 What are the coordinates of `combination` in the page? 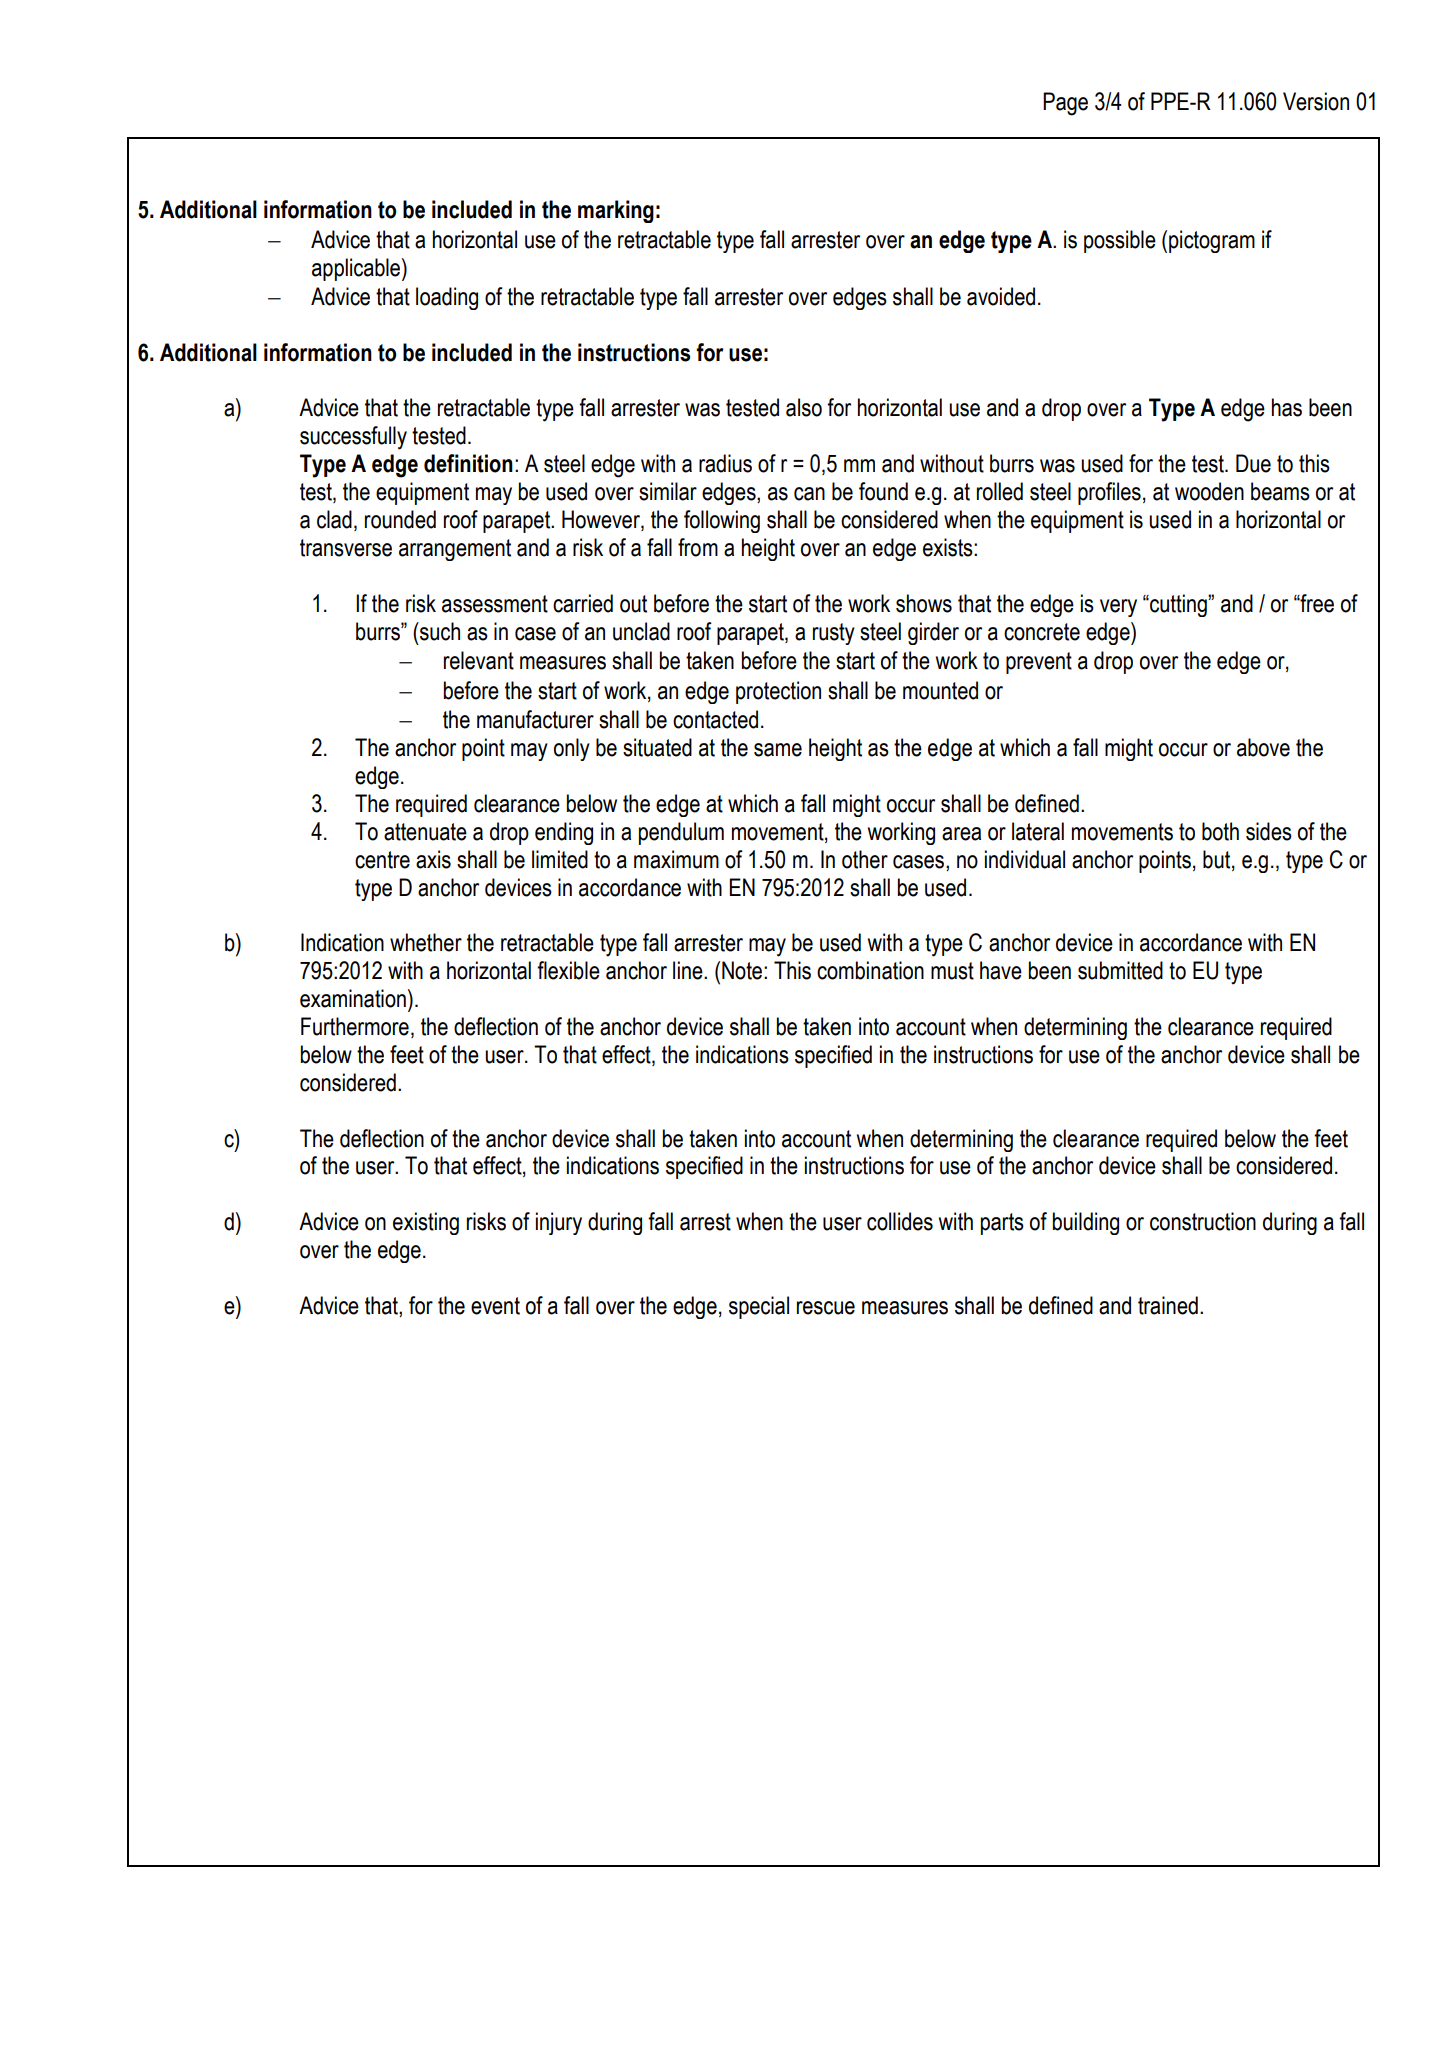 It's located at (870, 970).
